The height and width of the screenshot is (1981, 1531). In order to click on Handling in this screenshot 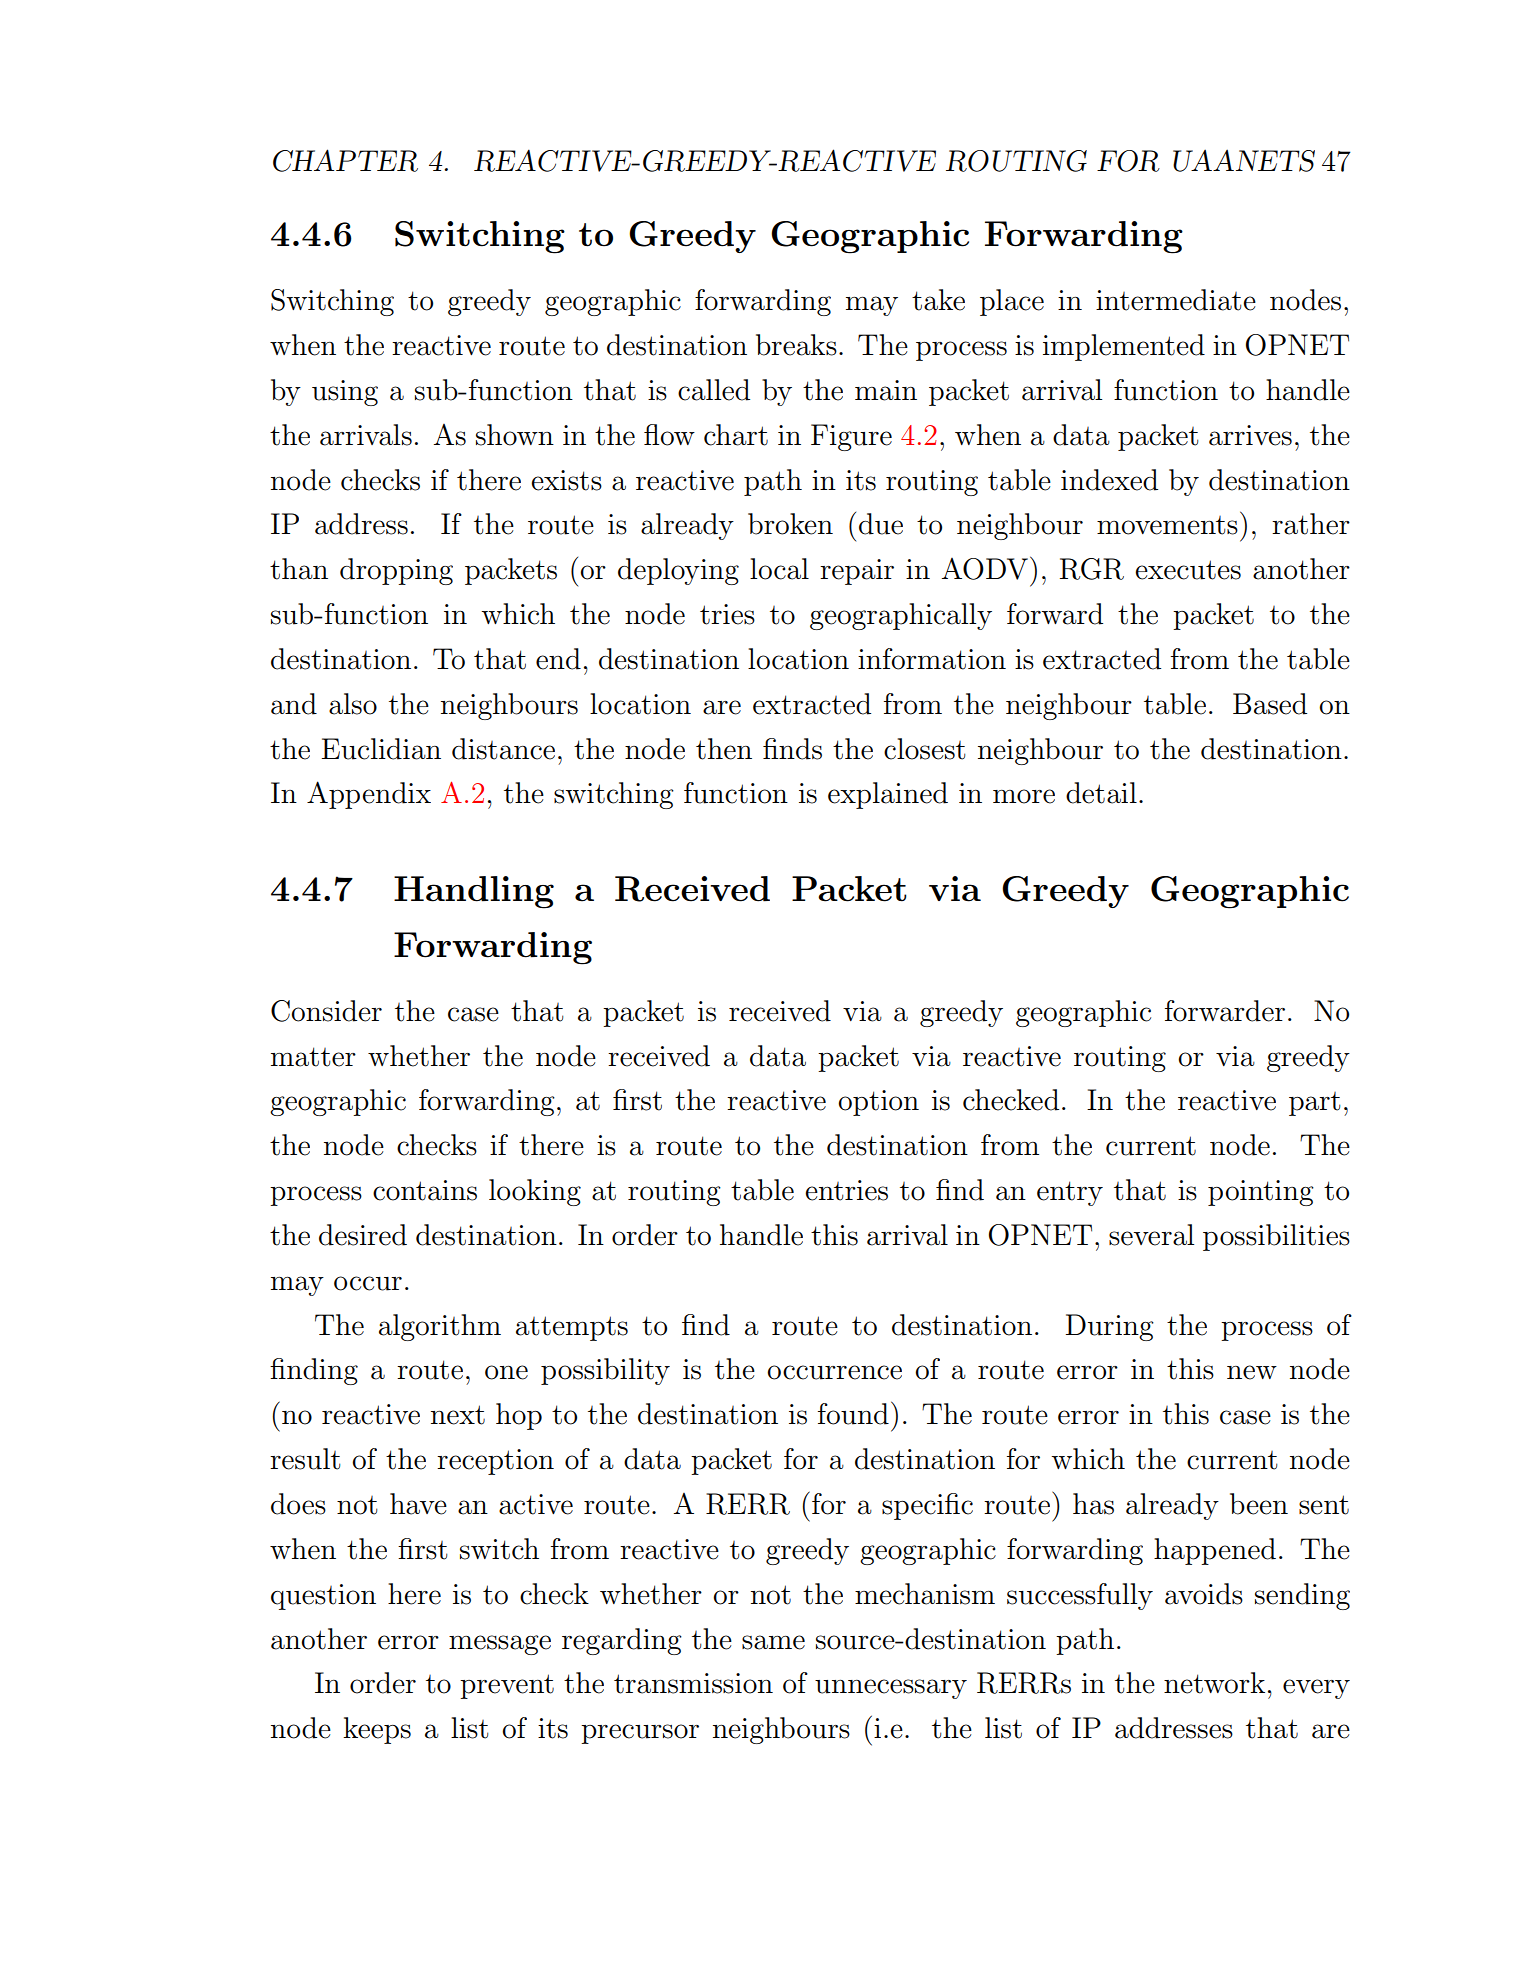, I will do `click(474, 892)`.
